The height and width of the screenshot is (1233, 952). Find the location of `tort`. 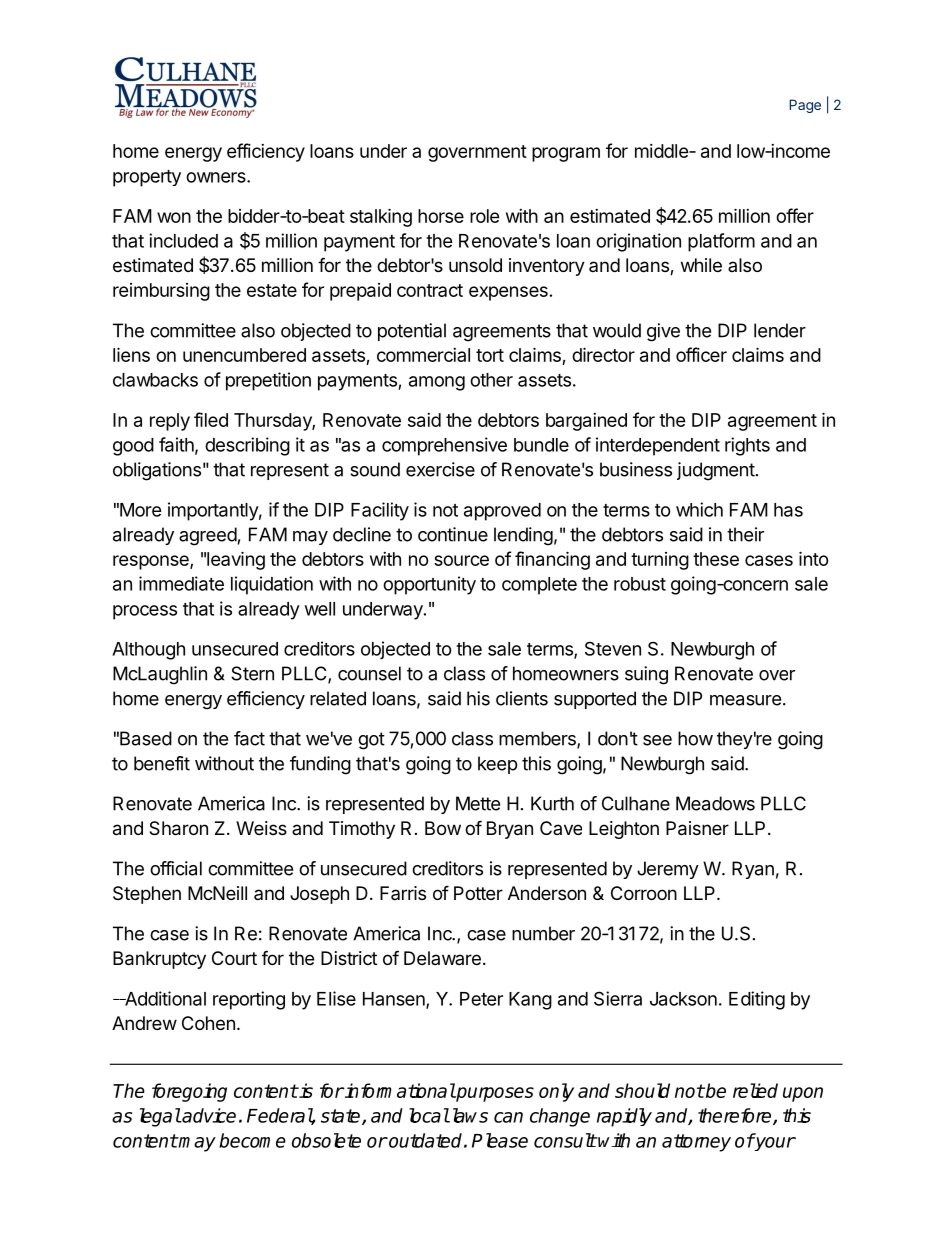

tort is located at coordinates (490, 355).
